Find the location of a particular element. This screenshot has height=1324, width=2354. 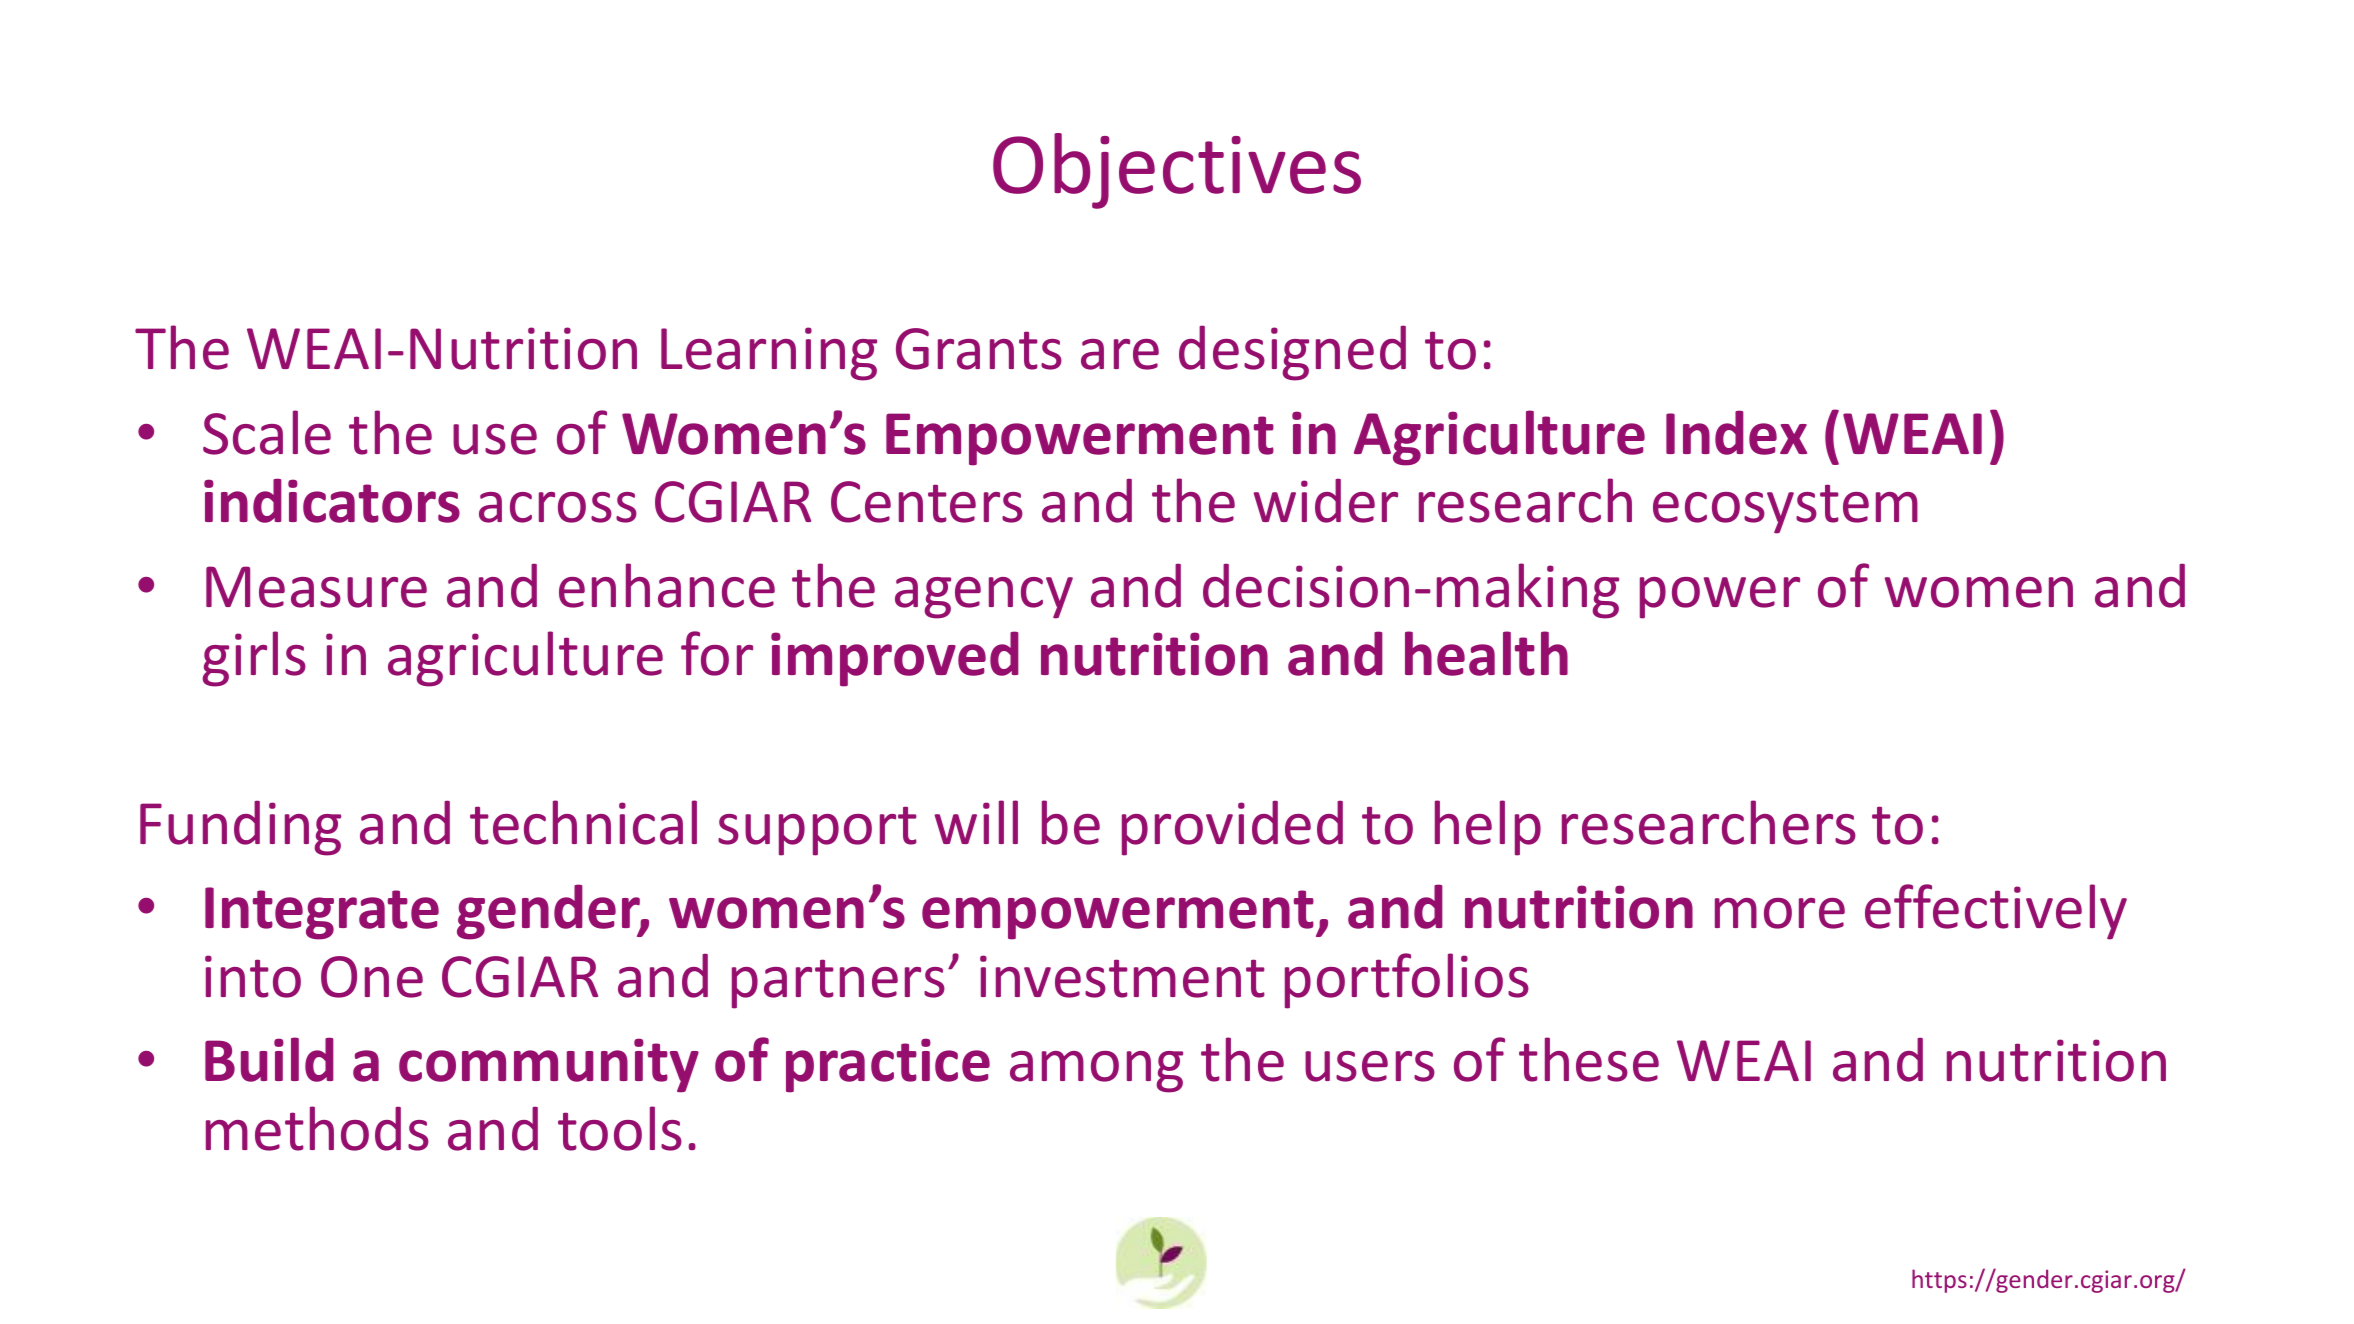

Objectives is located at coordinates (1177, 171).
